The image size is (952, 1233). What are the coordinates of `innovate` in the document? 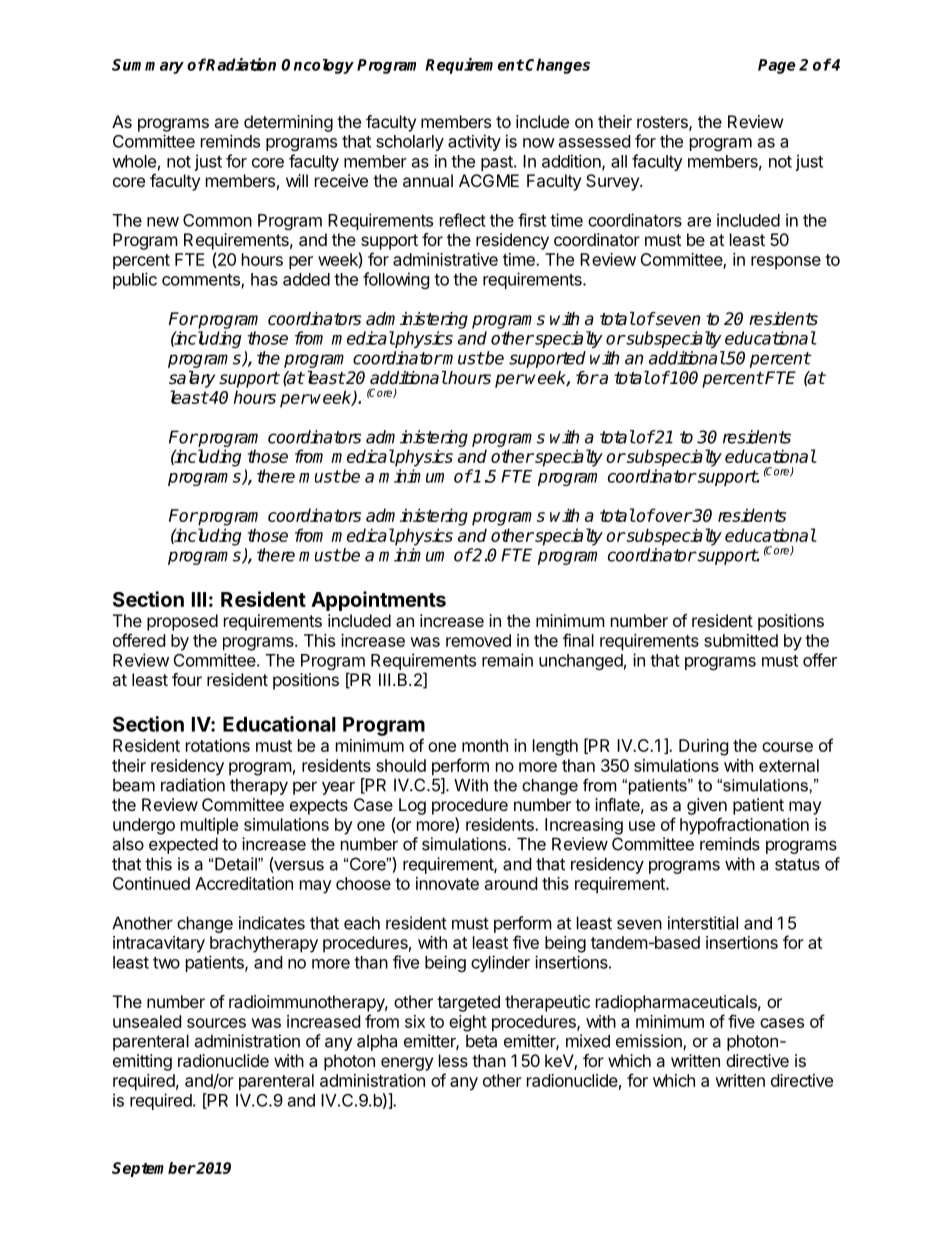 It's located at (447, 883).
